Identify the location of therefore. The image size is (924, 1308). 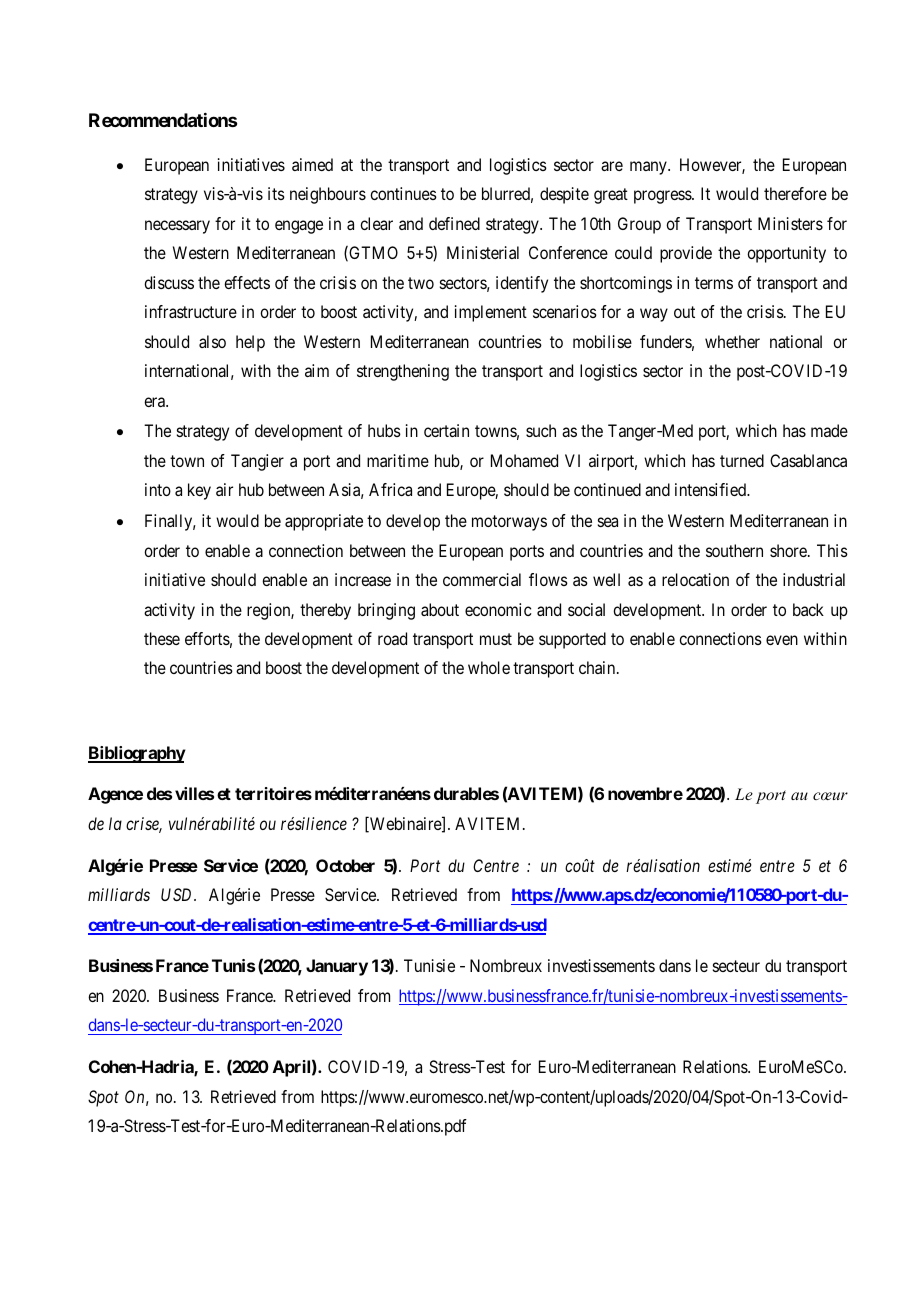
(795, 193).
